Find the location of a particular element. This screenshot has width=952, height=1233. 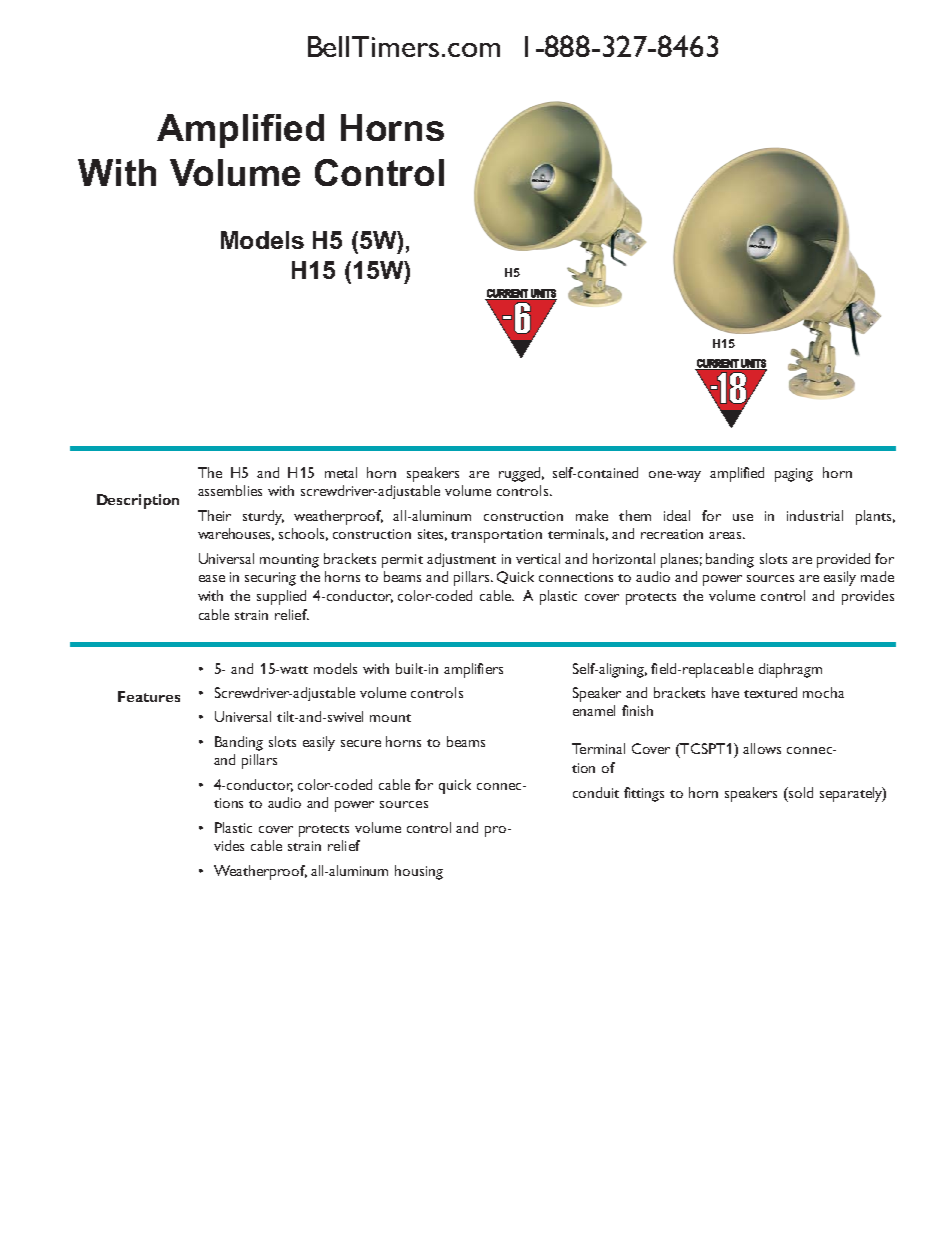

enamel is located at coordinates (594, 710).
